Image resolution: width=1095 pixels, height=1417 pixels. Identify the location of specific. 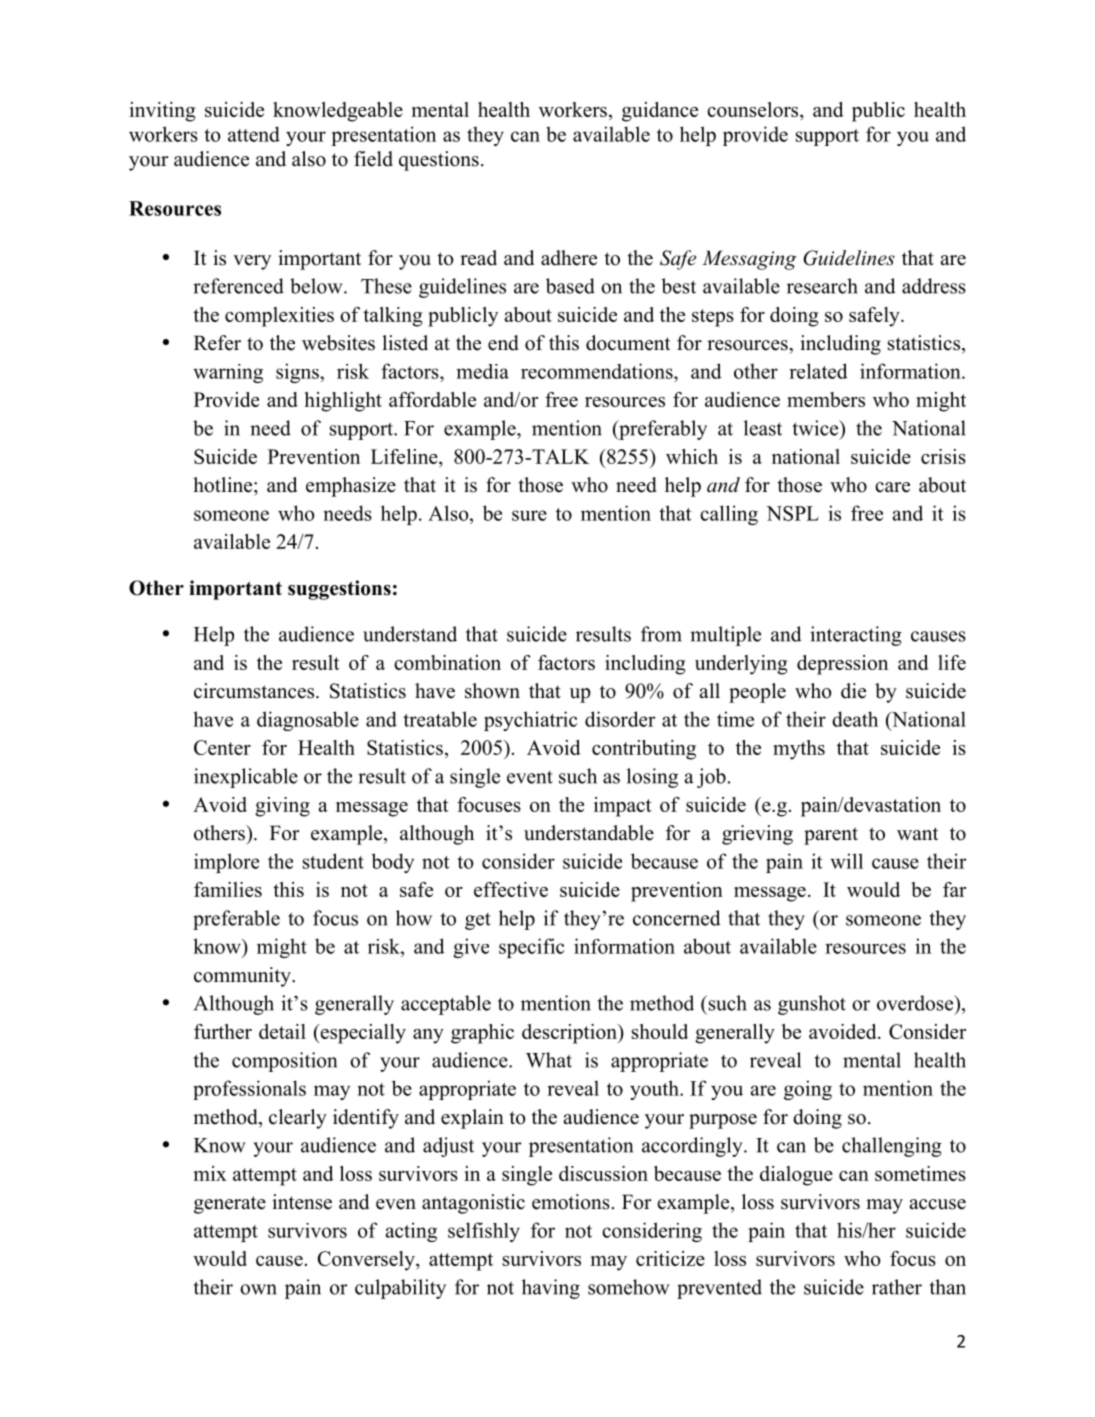
(531, 948).
